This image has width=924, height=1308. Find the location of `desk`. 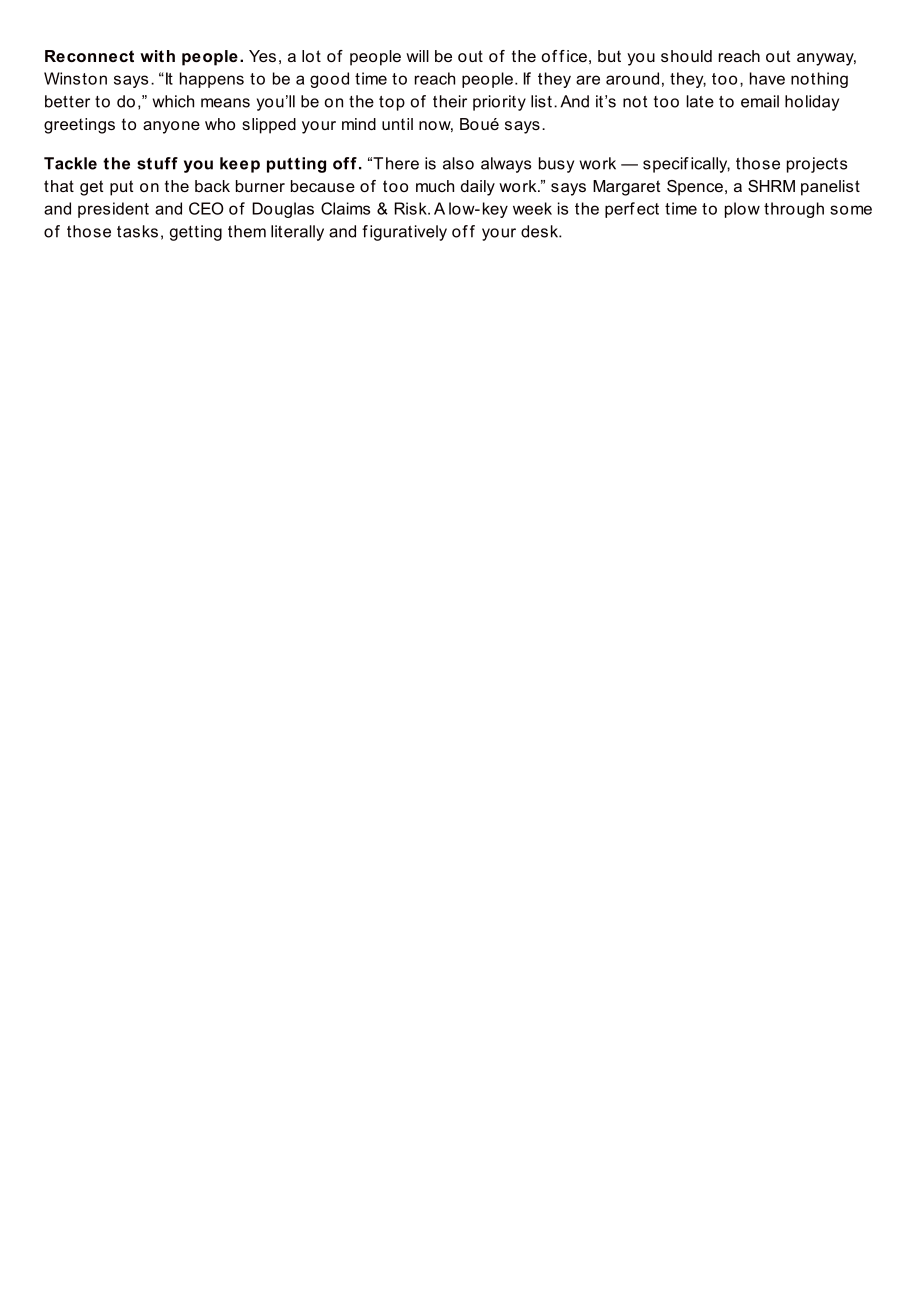

desk is located at coordinates (540, 231).
